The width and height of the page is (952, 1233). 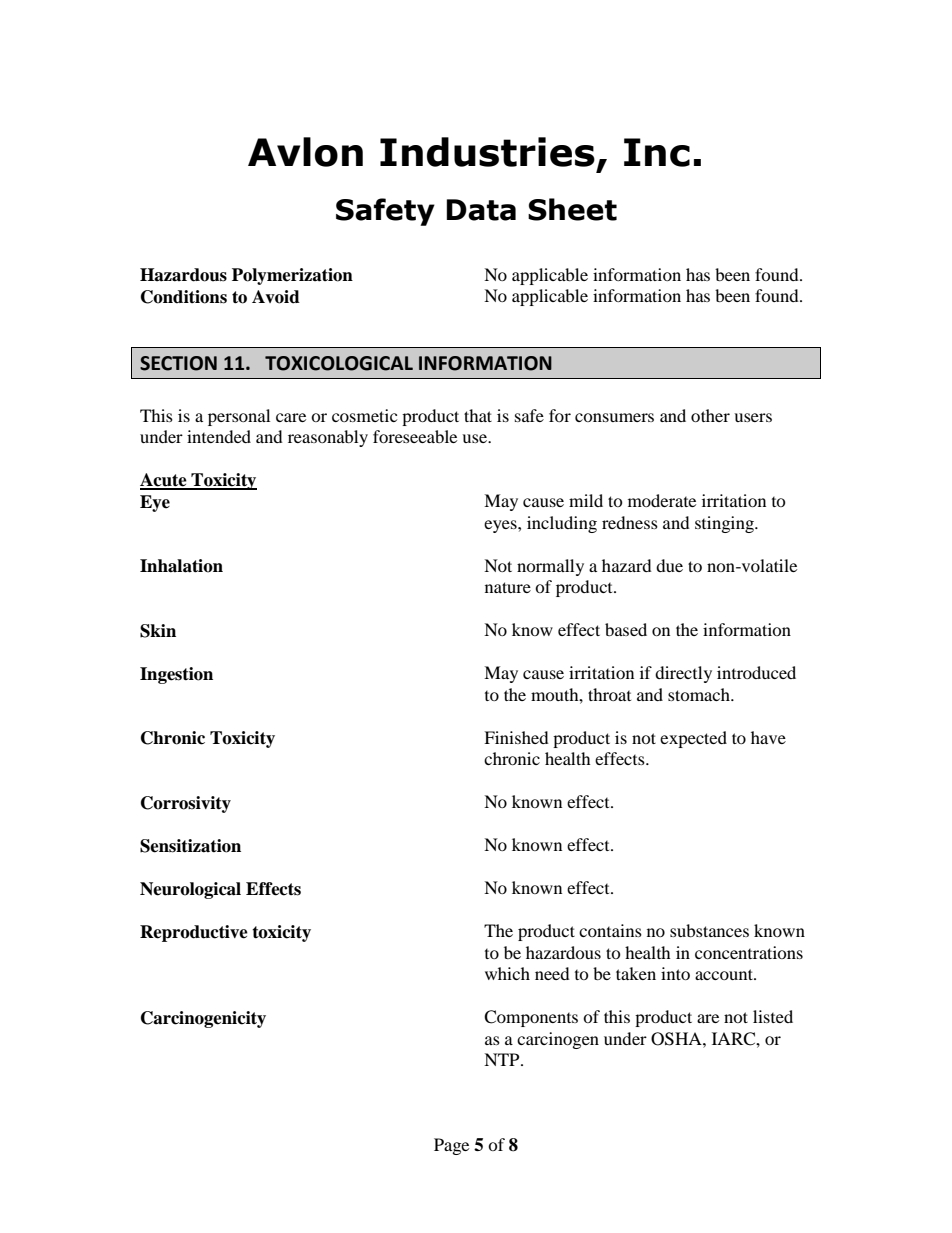 What do you see at coordinates (503, 1059) in the page?
I see `NTP` at bounding box center [503, 1059].
